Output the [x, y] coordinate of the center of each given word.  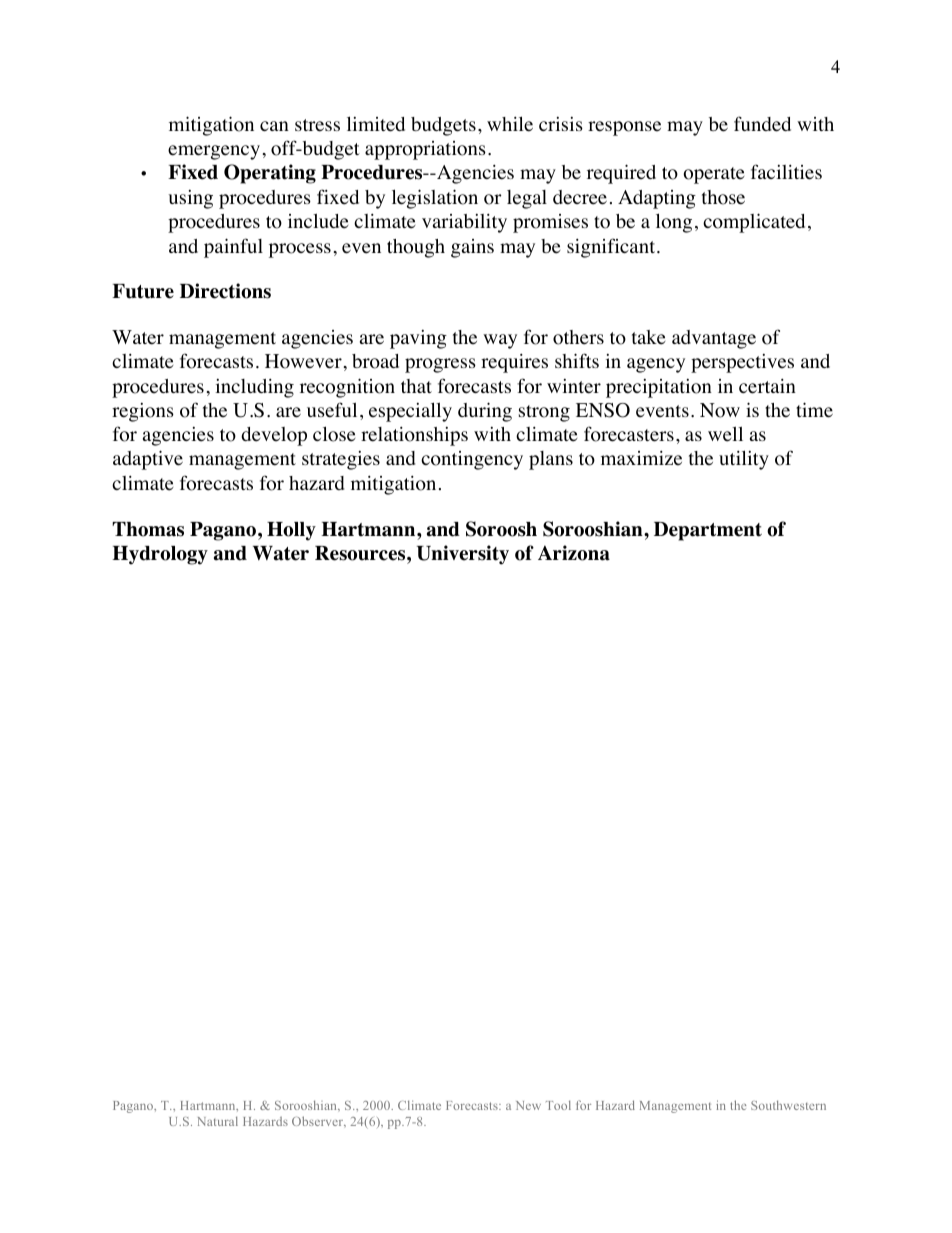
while [510, 124]
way [500, 341]
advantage [714, 339]
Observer [319, 1121]
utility [744, 460]
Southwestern [788, 1105]
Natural [218, 1121]
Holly [291, 531]
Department [708, 531]
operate [713, 175]
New [528, 1105]
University [463, 555]
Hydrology [160, 555]
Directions [225, 291]
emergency [214, 152]
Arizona [574, 553]
